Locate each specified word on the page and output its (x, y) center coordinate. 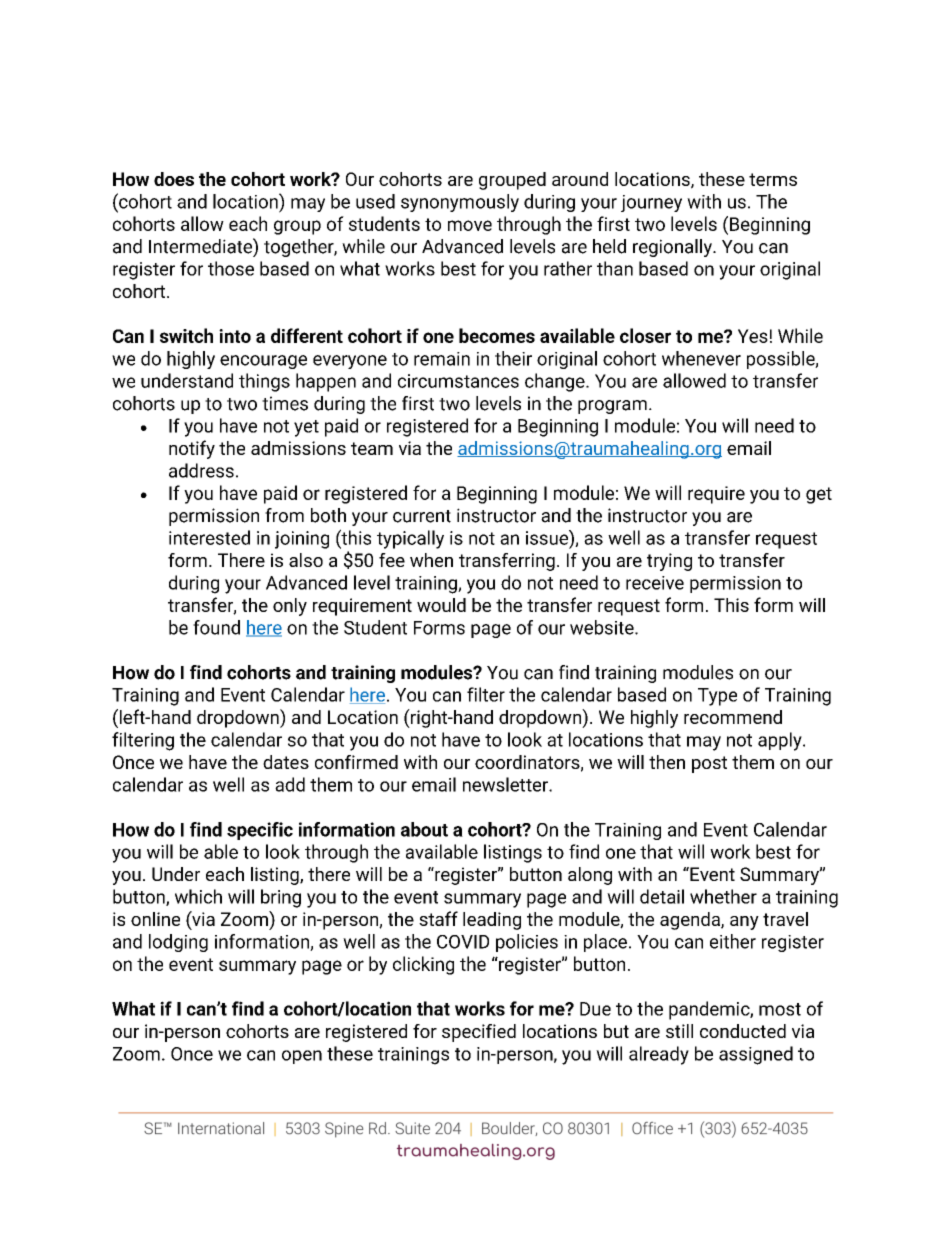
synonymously (460, 203)
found (216, 627)
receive (655, 583)
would (441, 605)
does (174, 179)
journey (651, 203)
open (302, 1057)
